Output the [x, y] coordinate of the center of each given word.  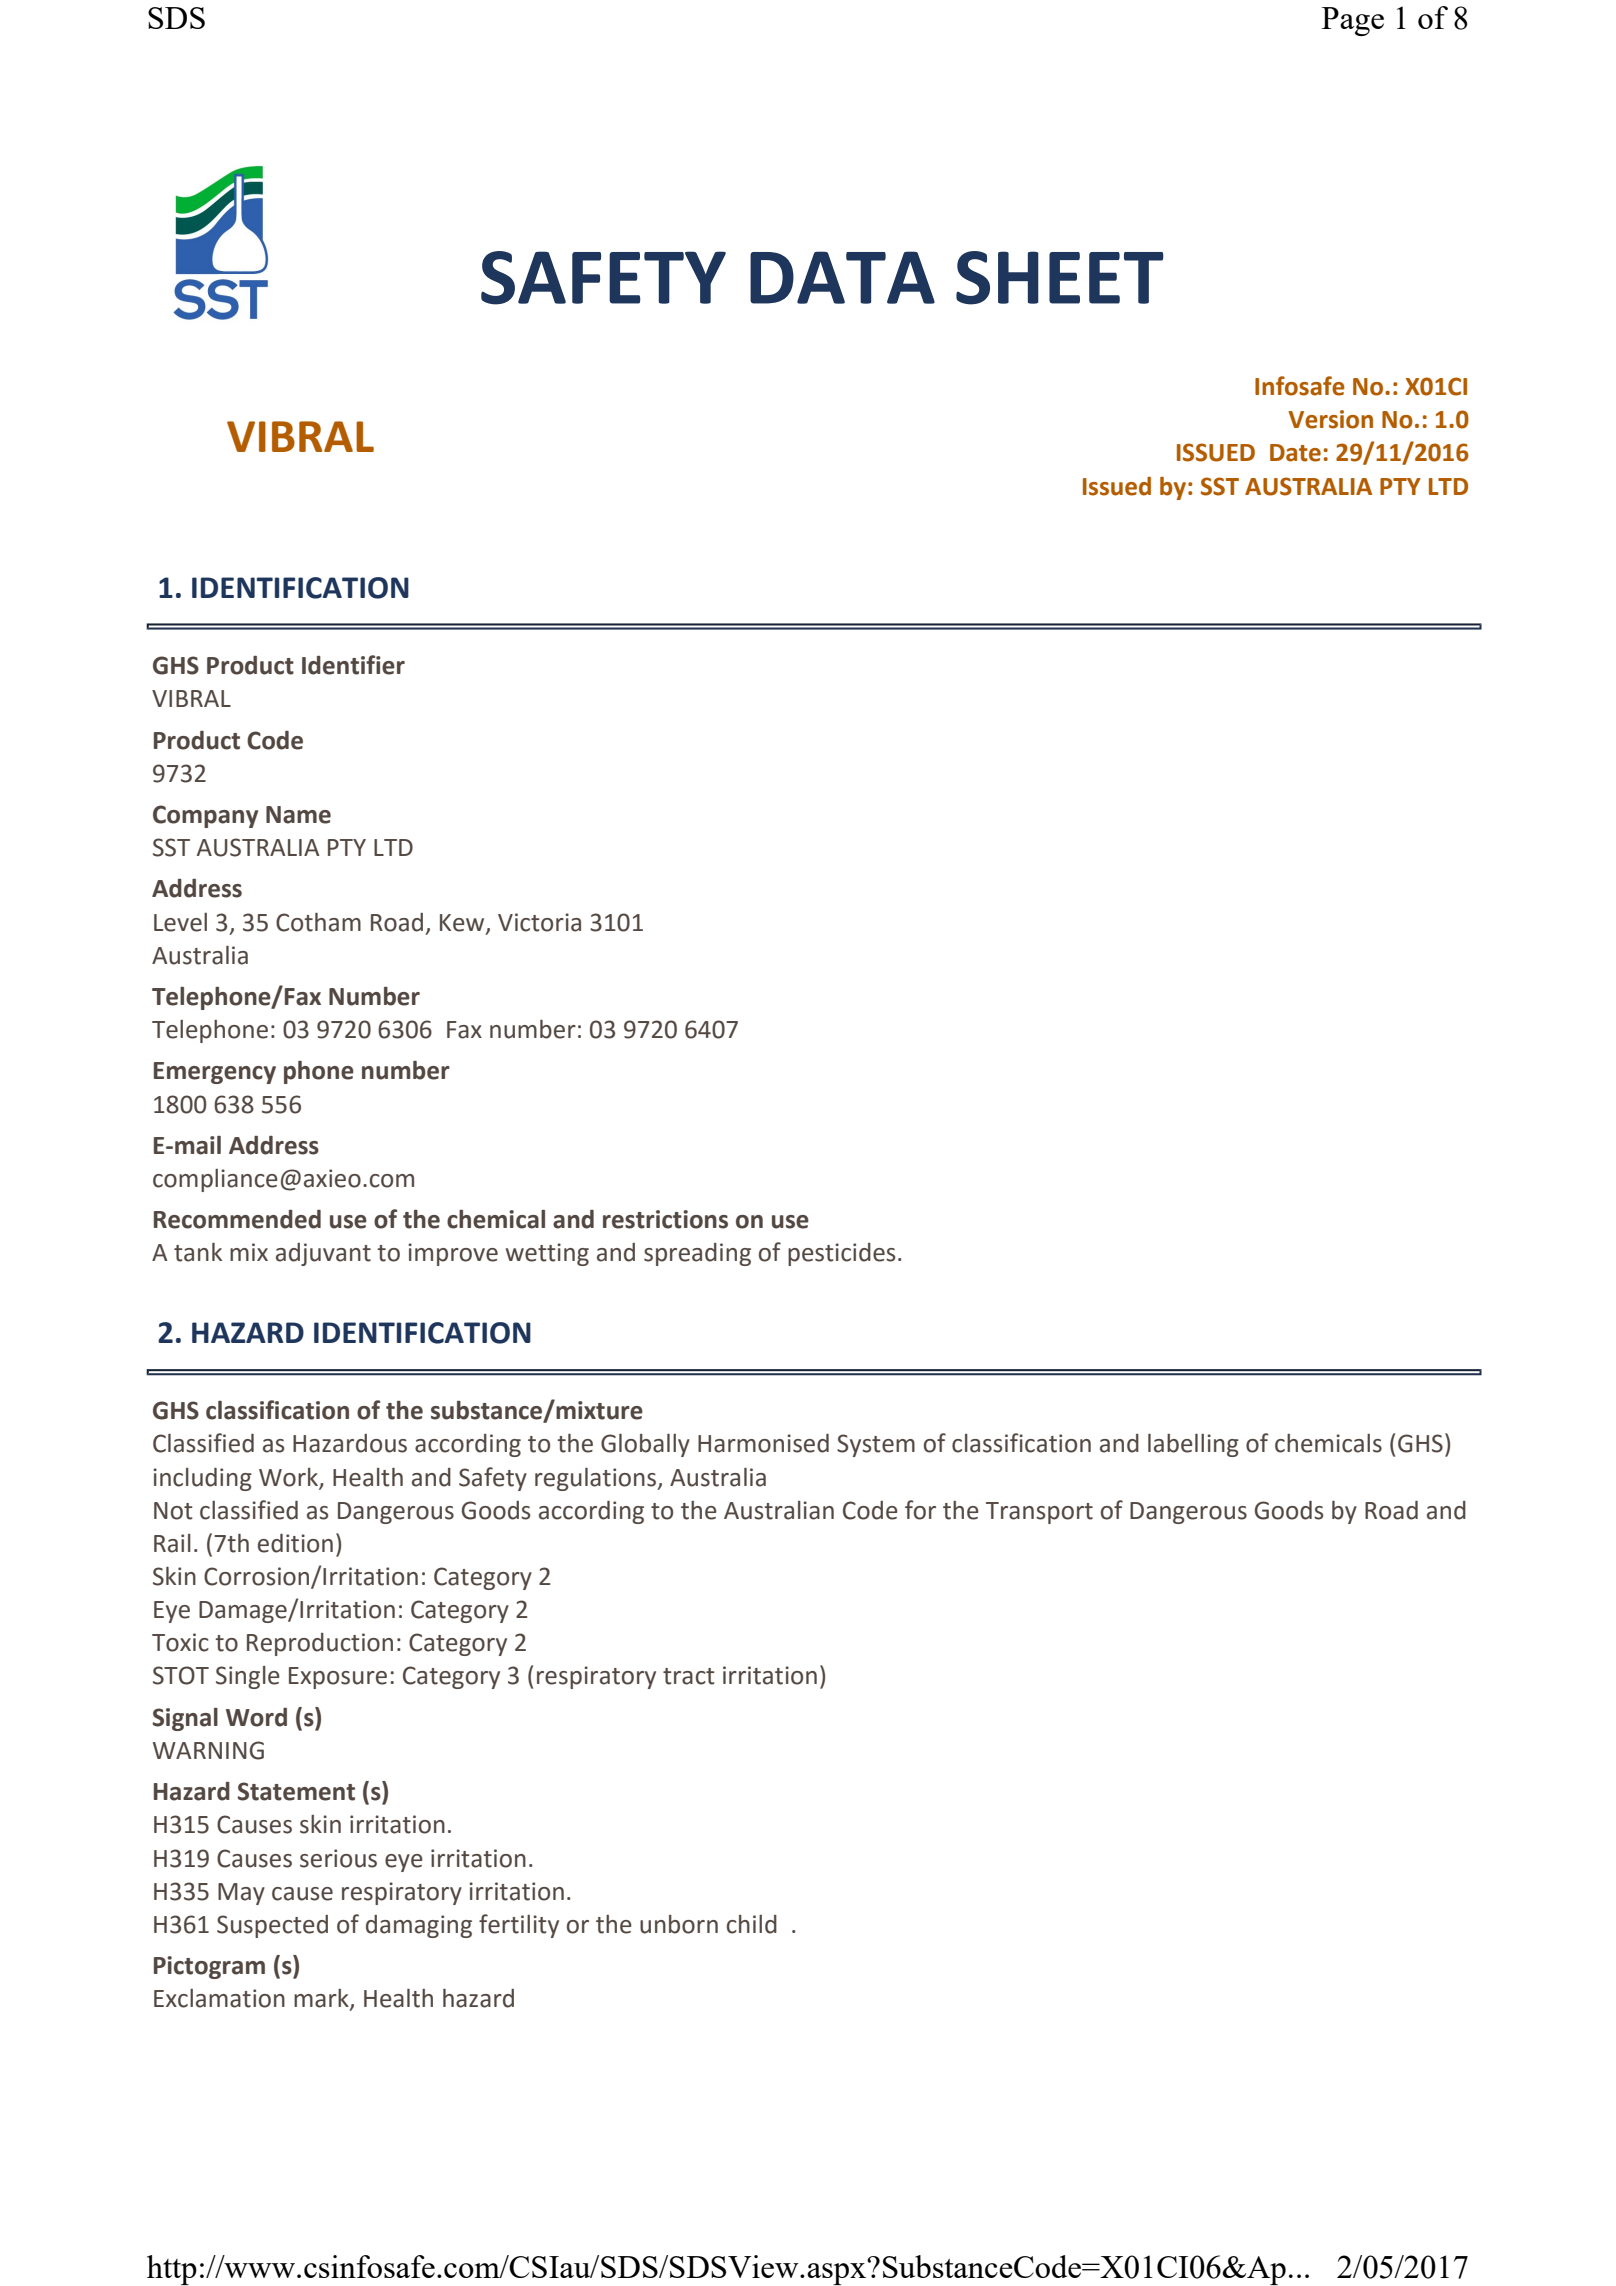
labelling [1193, 1445]
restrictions [665, 1219]
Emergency [215, 1073]
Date [1295, 453]
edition [295, 1543]
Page [1353, 21]
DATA [842, 277]
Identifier [353, 665]
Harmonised [763, 1443]
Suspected [272, 1926]
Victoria [539, 922]
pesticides [841, 1254]
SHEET [1060, 278]
